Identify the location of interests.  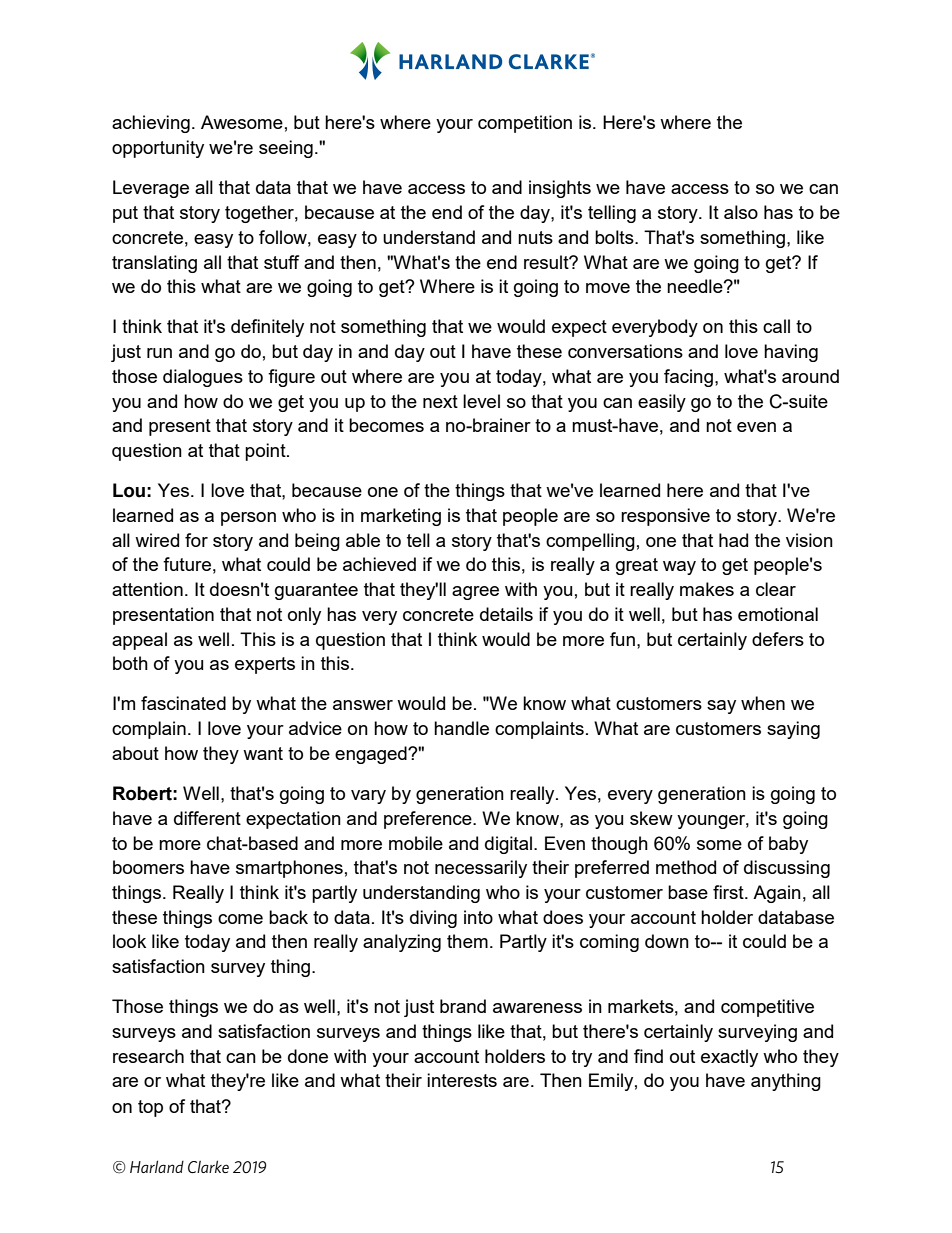
(462, 1080).
